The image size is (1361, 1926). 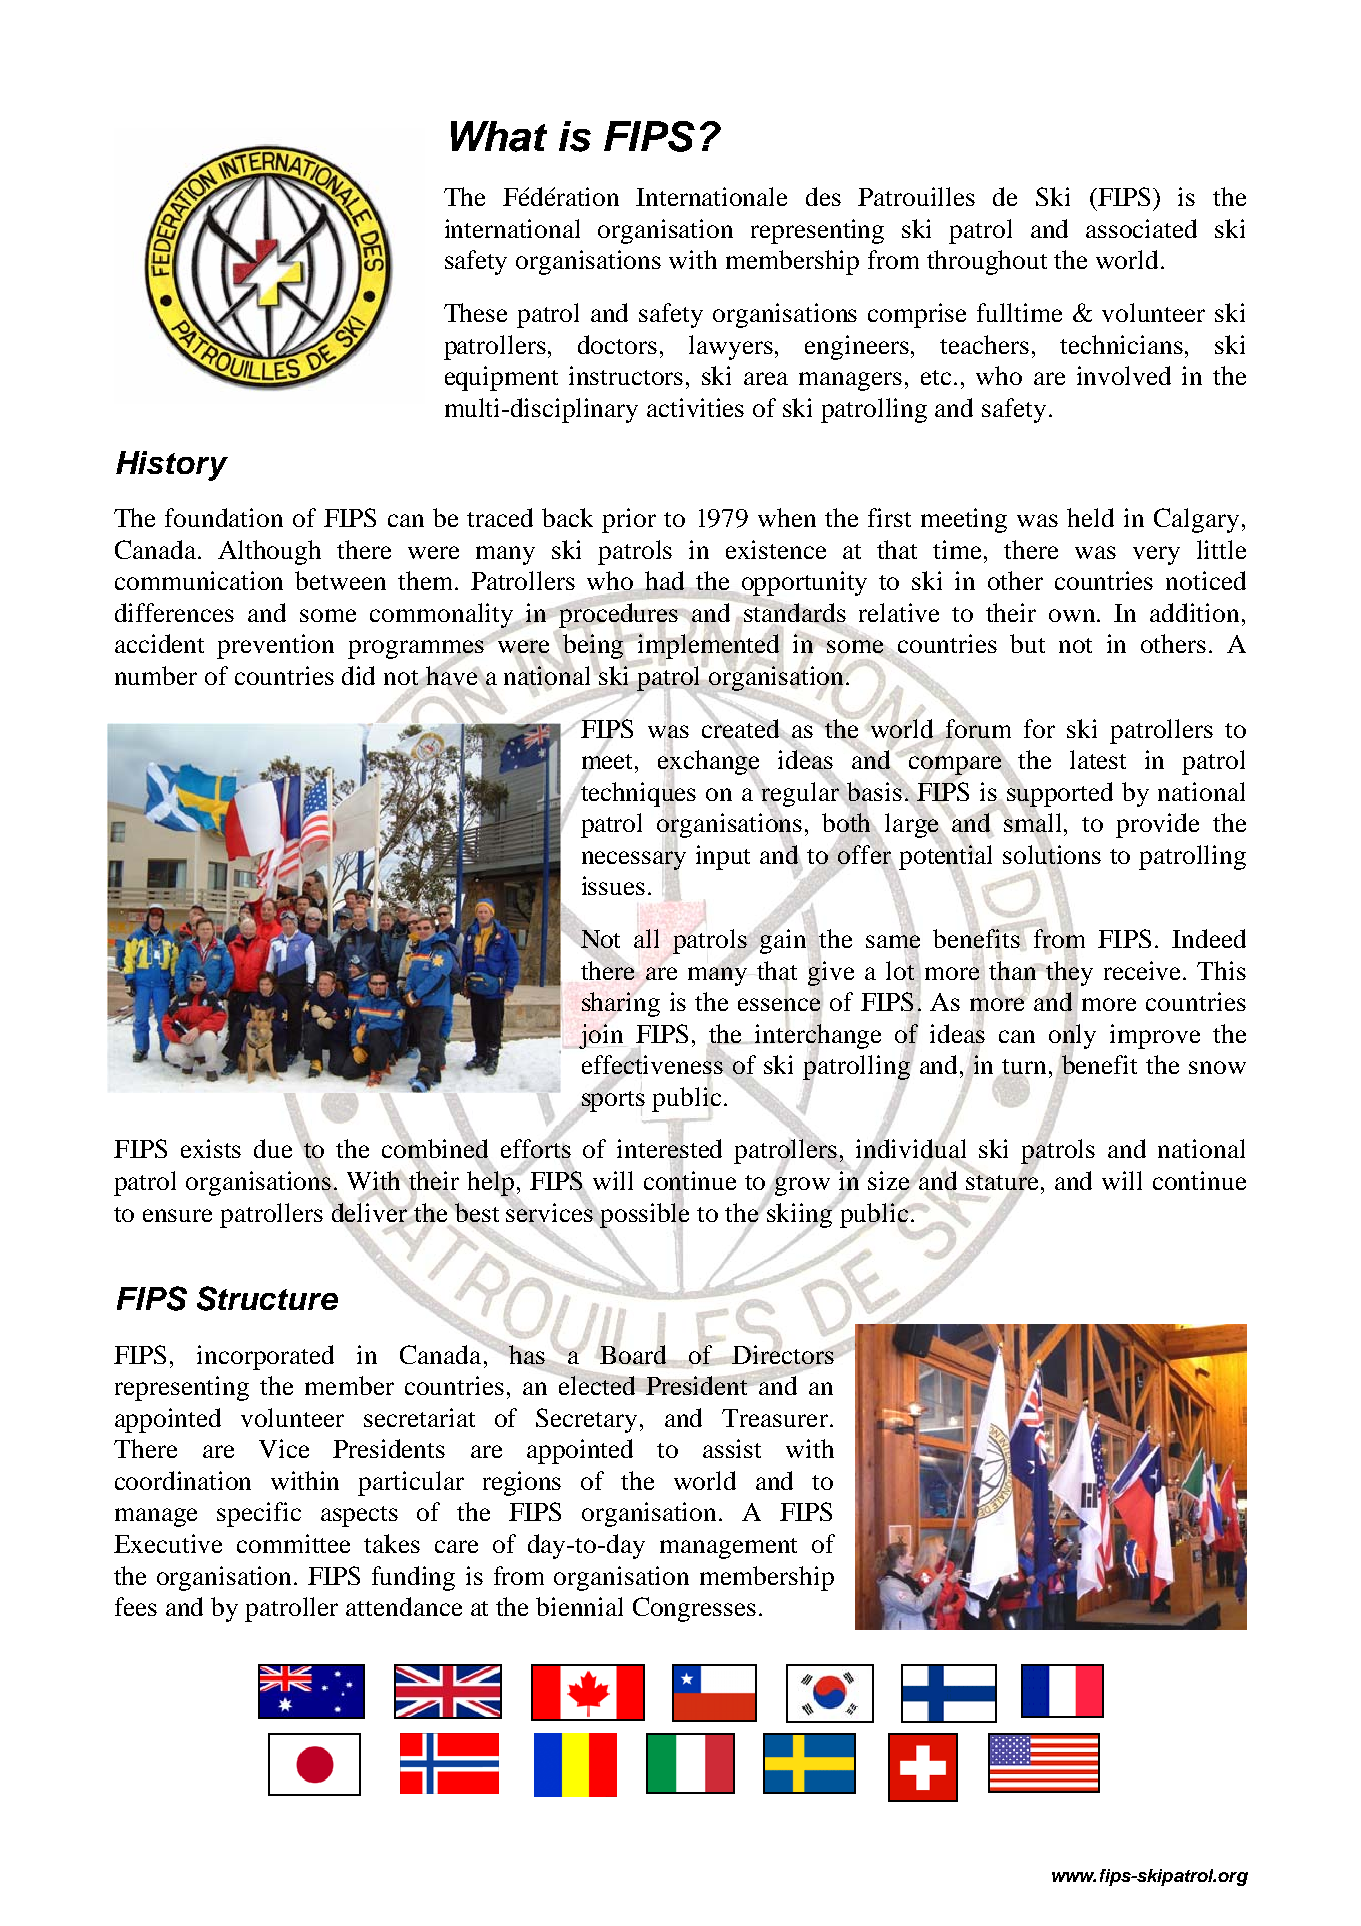 What do you see at coordinates (1052, 855) in the screenshot?
I see `solutions` at bounding box center [1052, 855].
